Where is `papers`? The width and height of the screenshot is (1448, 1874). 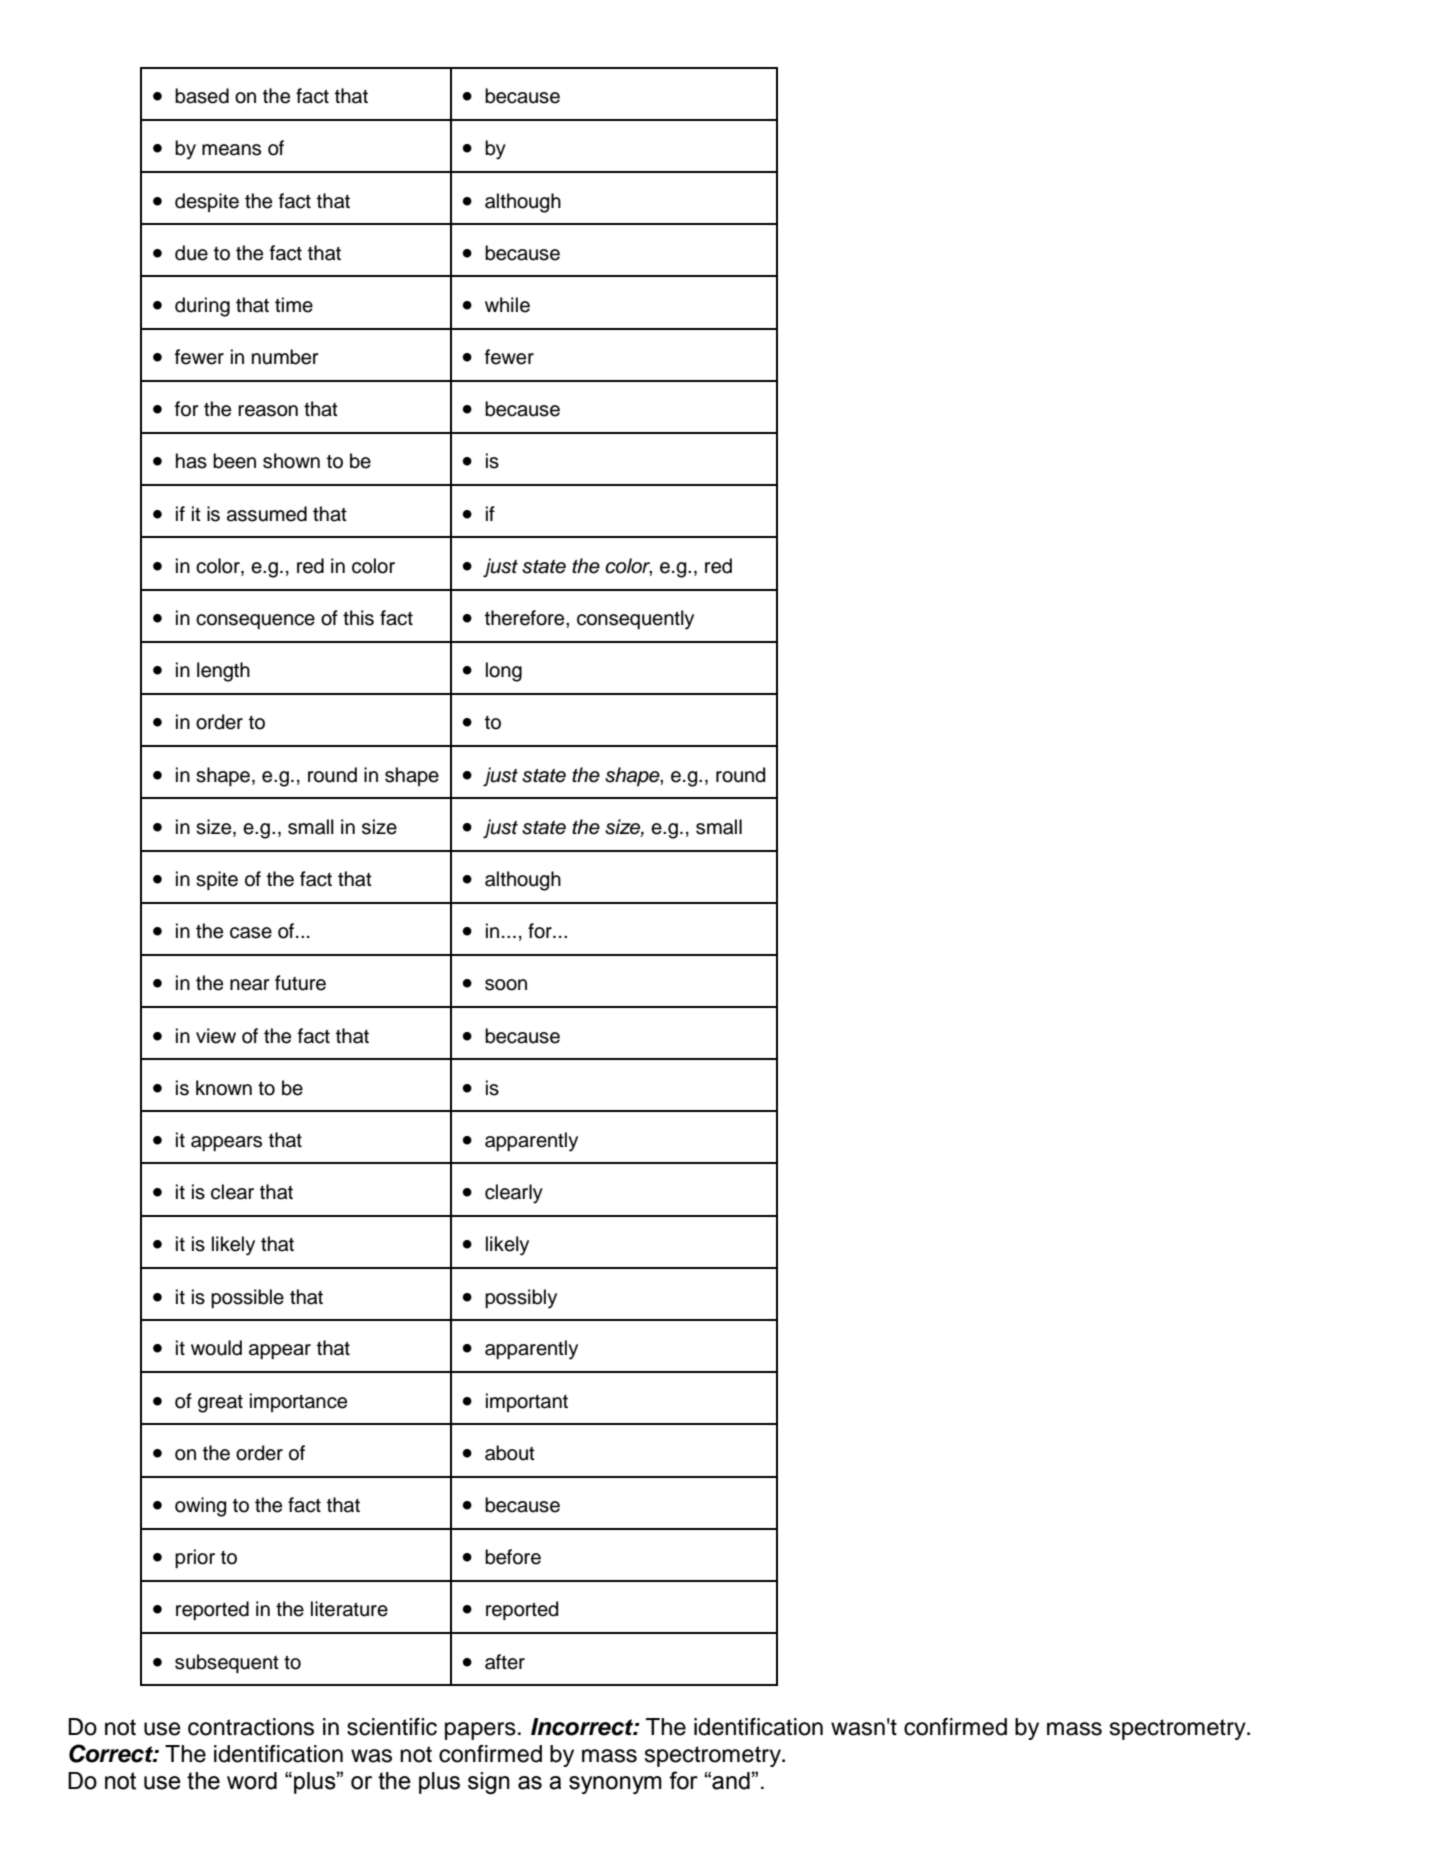
papers is located at coordinates (480, 1731).
